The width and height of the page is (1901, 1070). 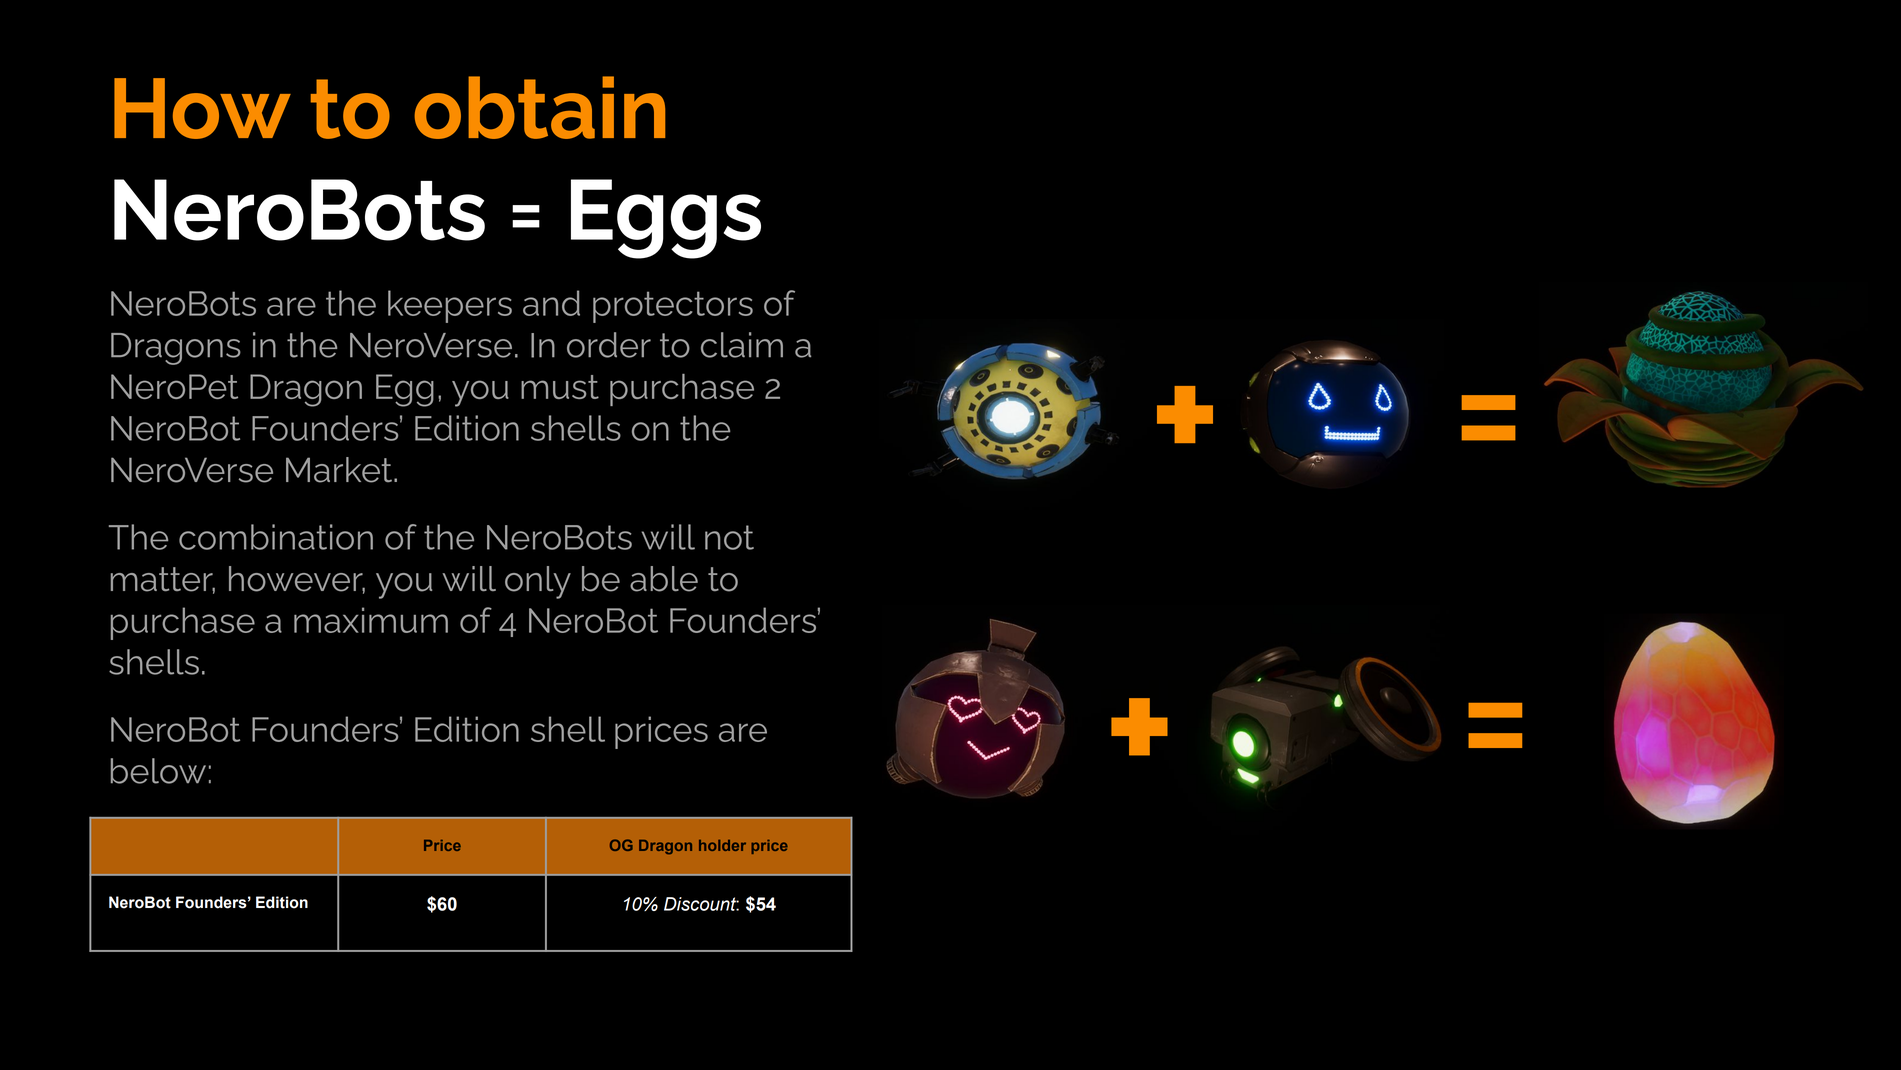 What do you see at coordinates (664, 579) in the page?
I see `able` at bounding box center [664, 579].
